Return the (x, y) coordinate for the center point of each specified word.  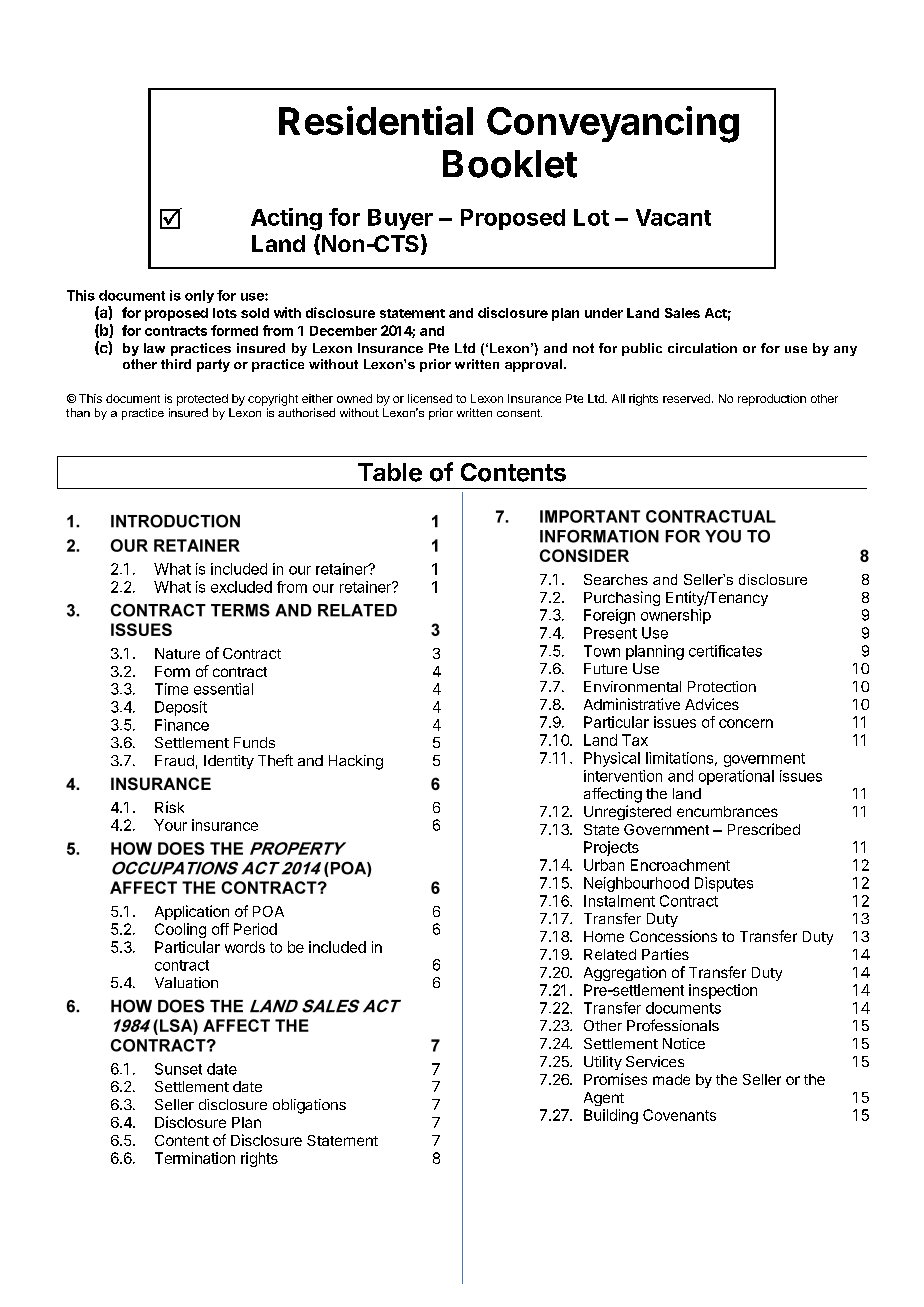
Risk (169, 807)
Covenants (679, 1115)
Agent (604, 1099)
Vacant (673, 217)
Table (390, 472)
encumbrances (727, 811)
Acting (286, 219)
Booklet (510, 164)
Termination (195, 1158)
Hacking (356, 762)
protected (202, 400)
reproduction (772, 400)
